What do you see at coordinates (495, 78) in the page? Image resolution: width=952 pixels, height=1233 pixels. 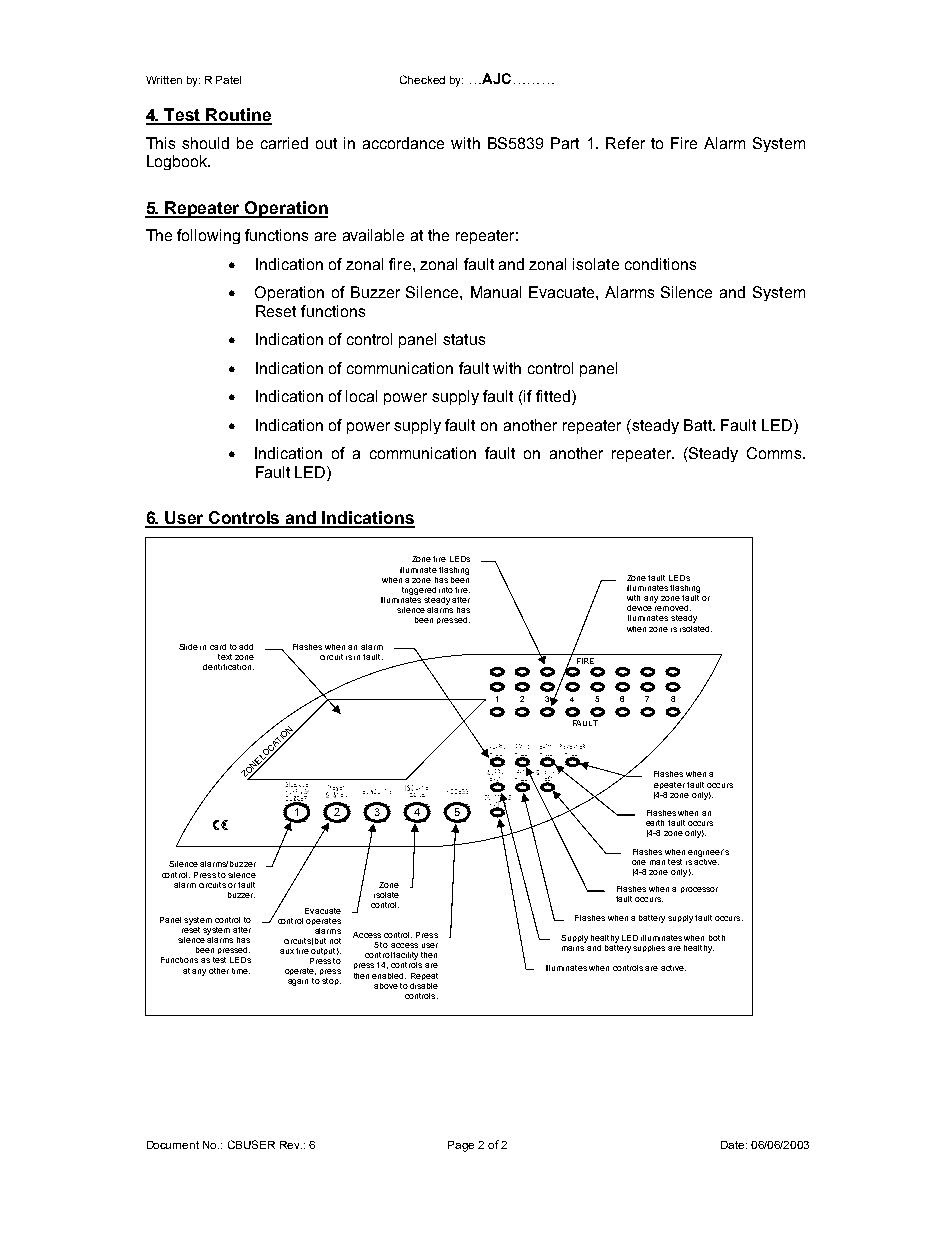 I see `AJC` at bounding box center [495, 78].
